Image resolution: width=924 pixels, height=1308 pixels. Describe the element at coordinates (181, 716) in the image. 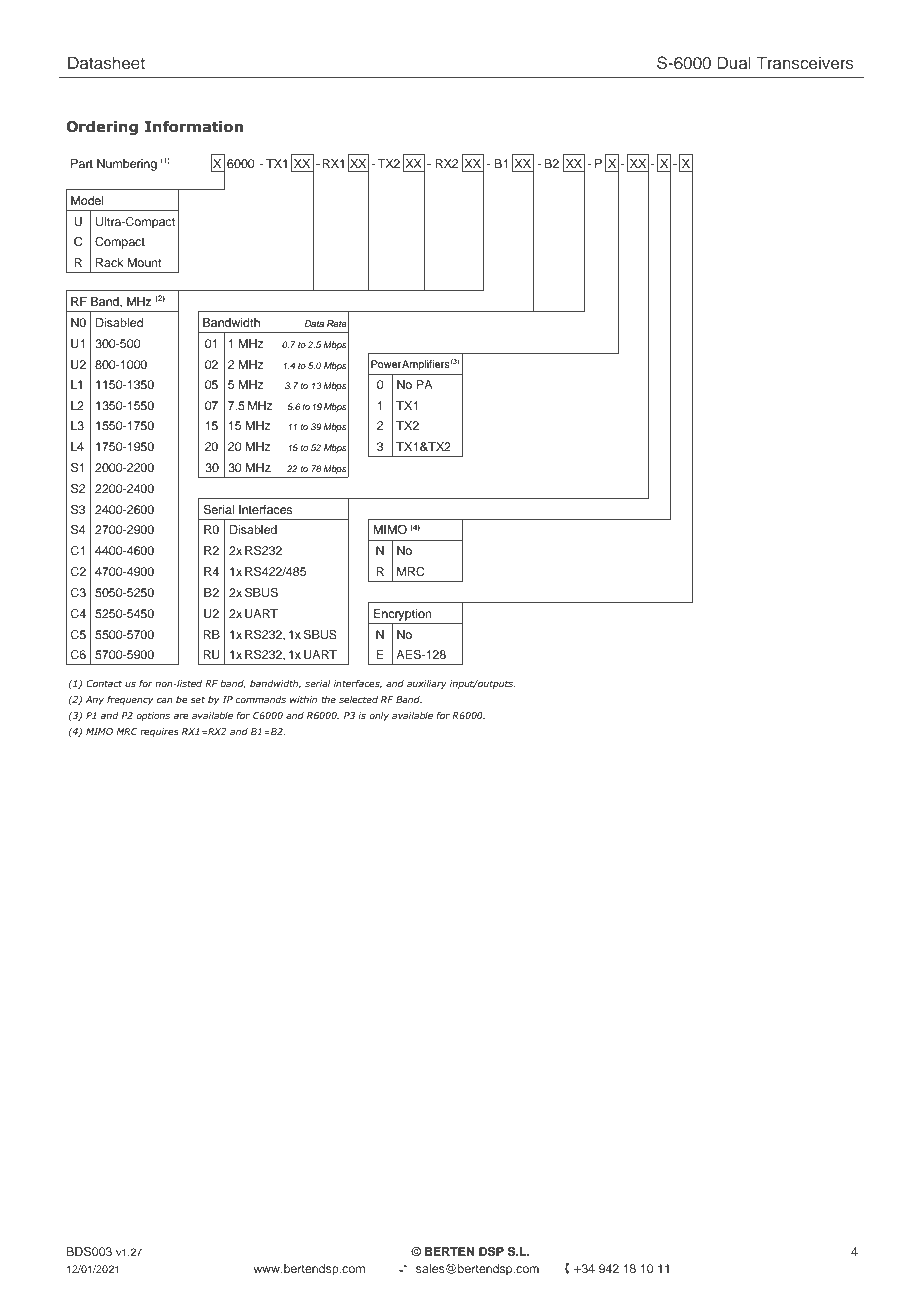

I see `are` at that location.
